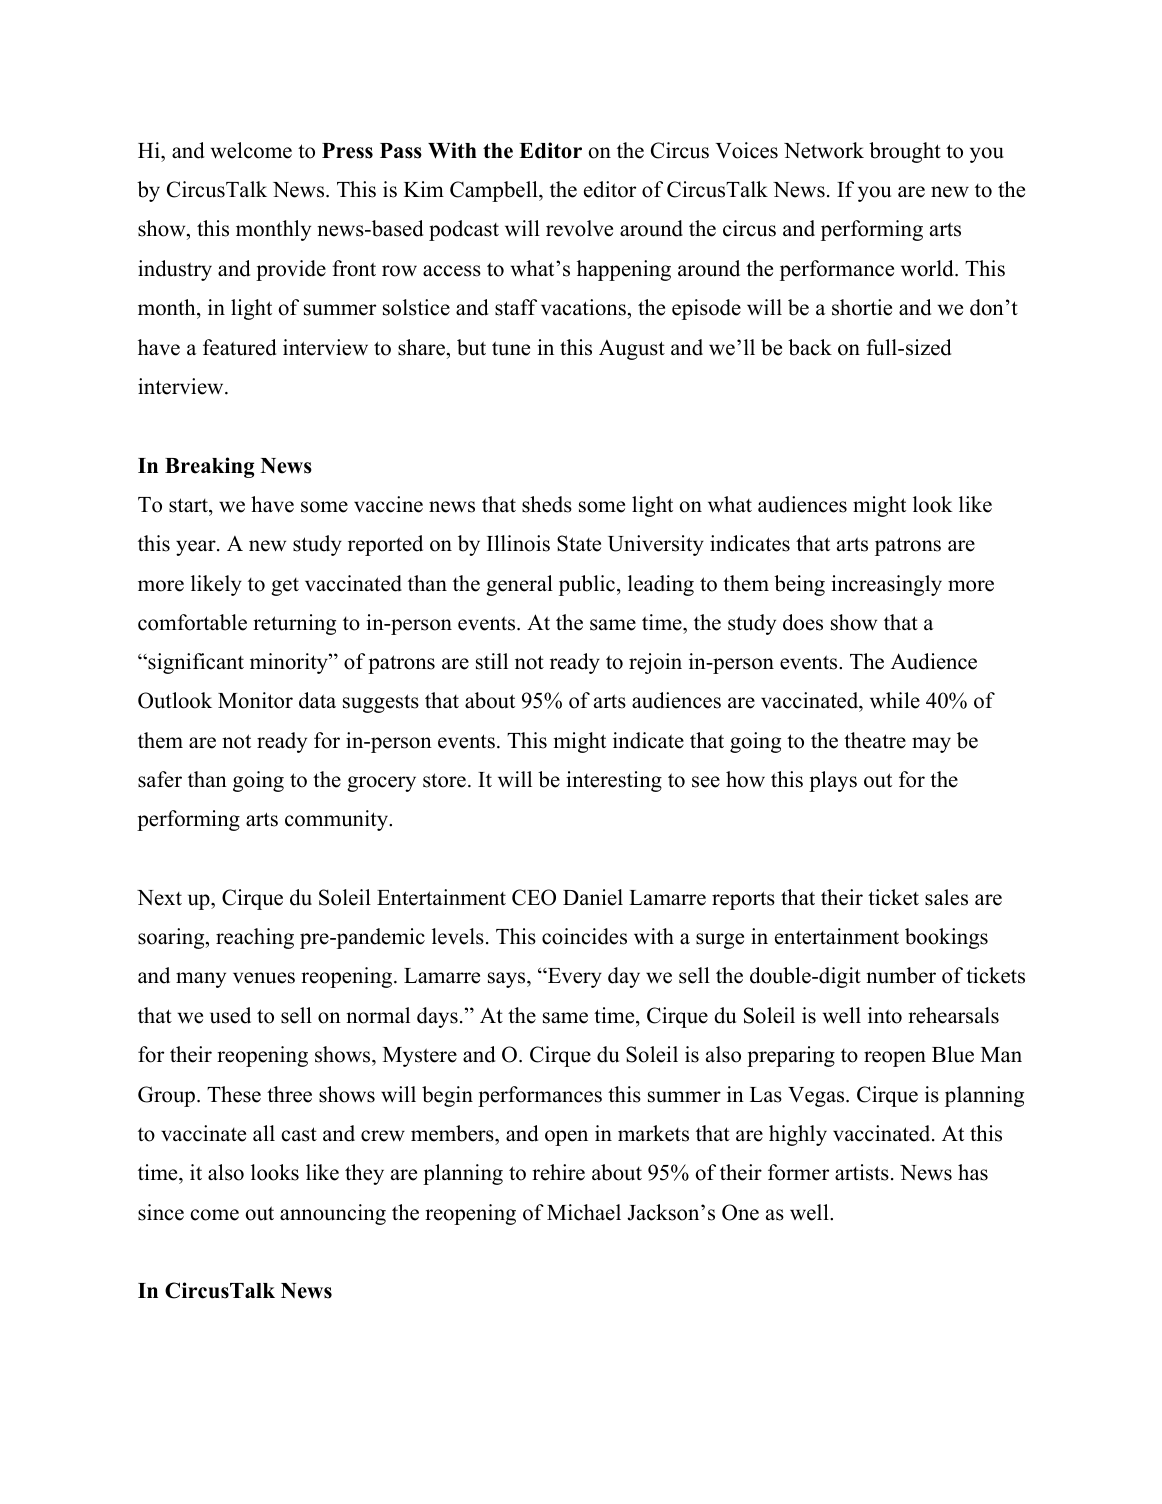  What do you see at coordinates (905, 152) in the image?
I see `brought` at bounding box center [905, 152].
